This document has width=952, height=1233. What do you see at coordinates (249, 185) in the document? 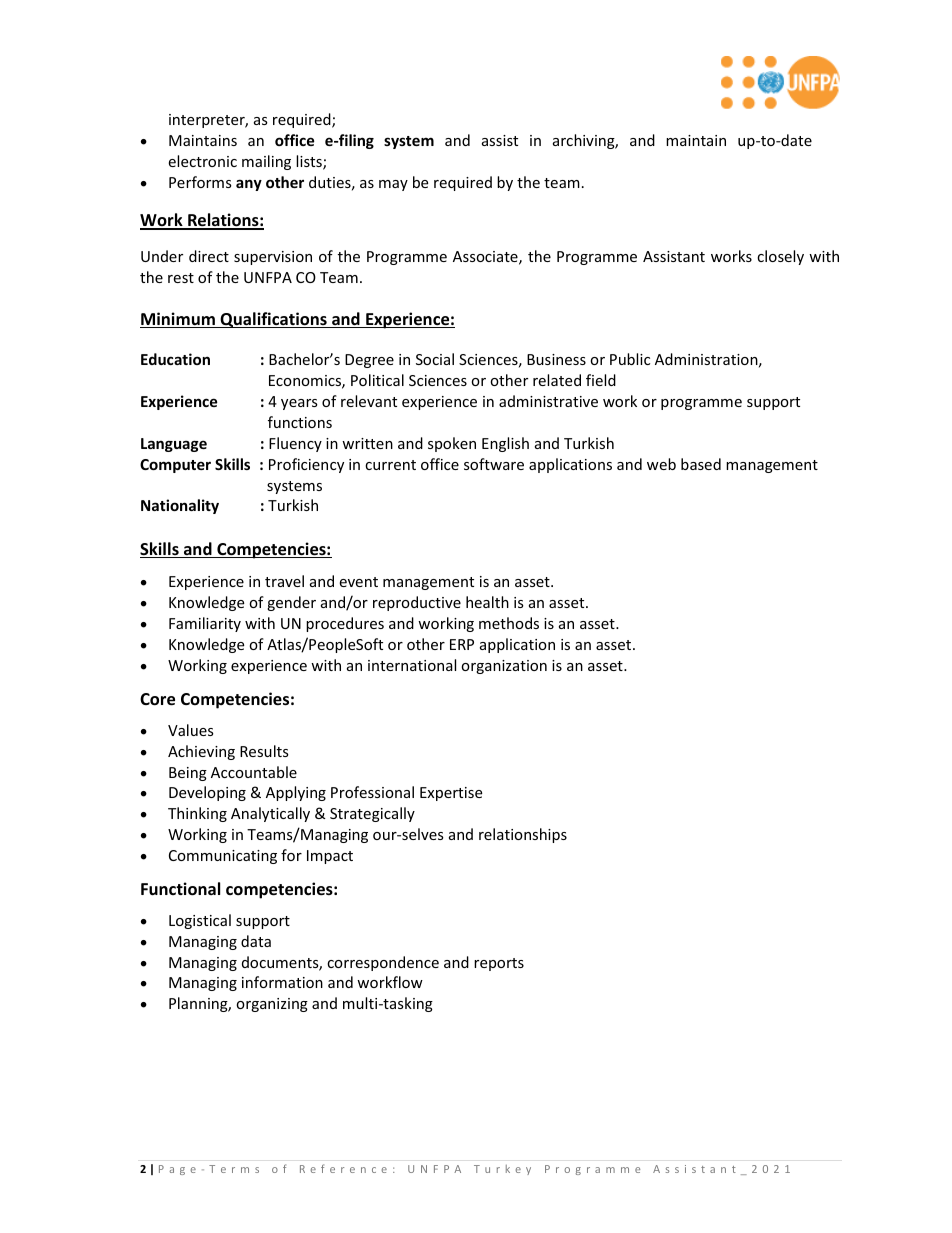
I see `any` at bounding box center [249, 185].
